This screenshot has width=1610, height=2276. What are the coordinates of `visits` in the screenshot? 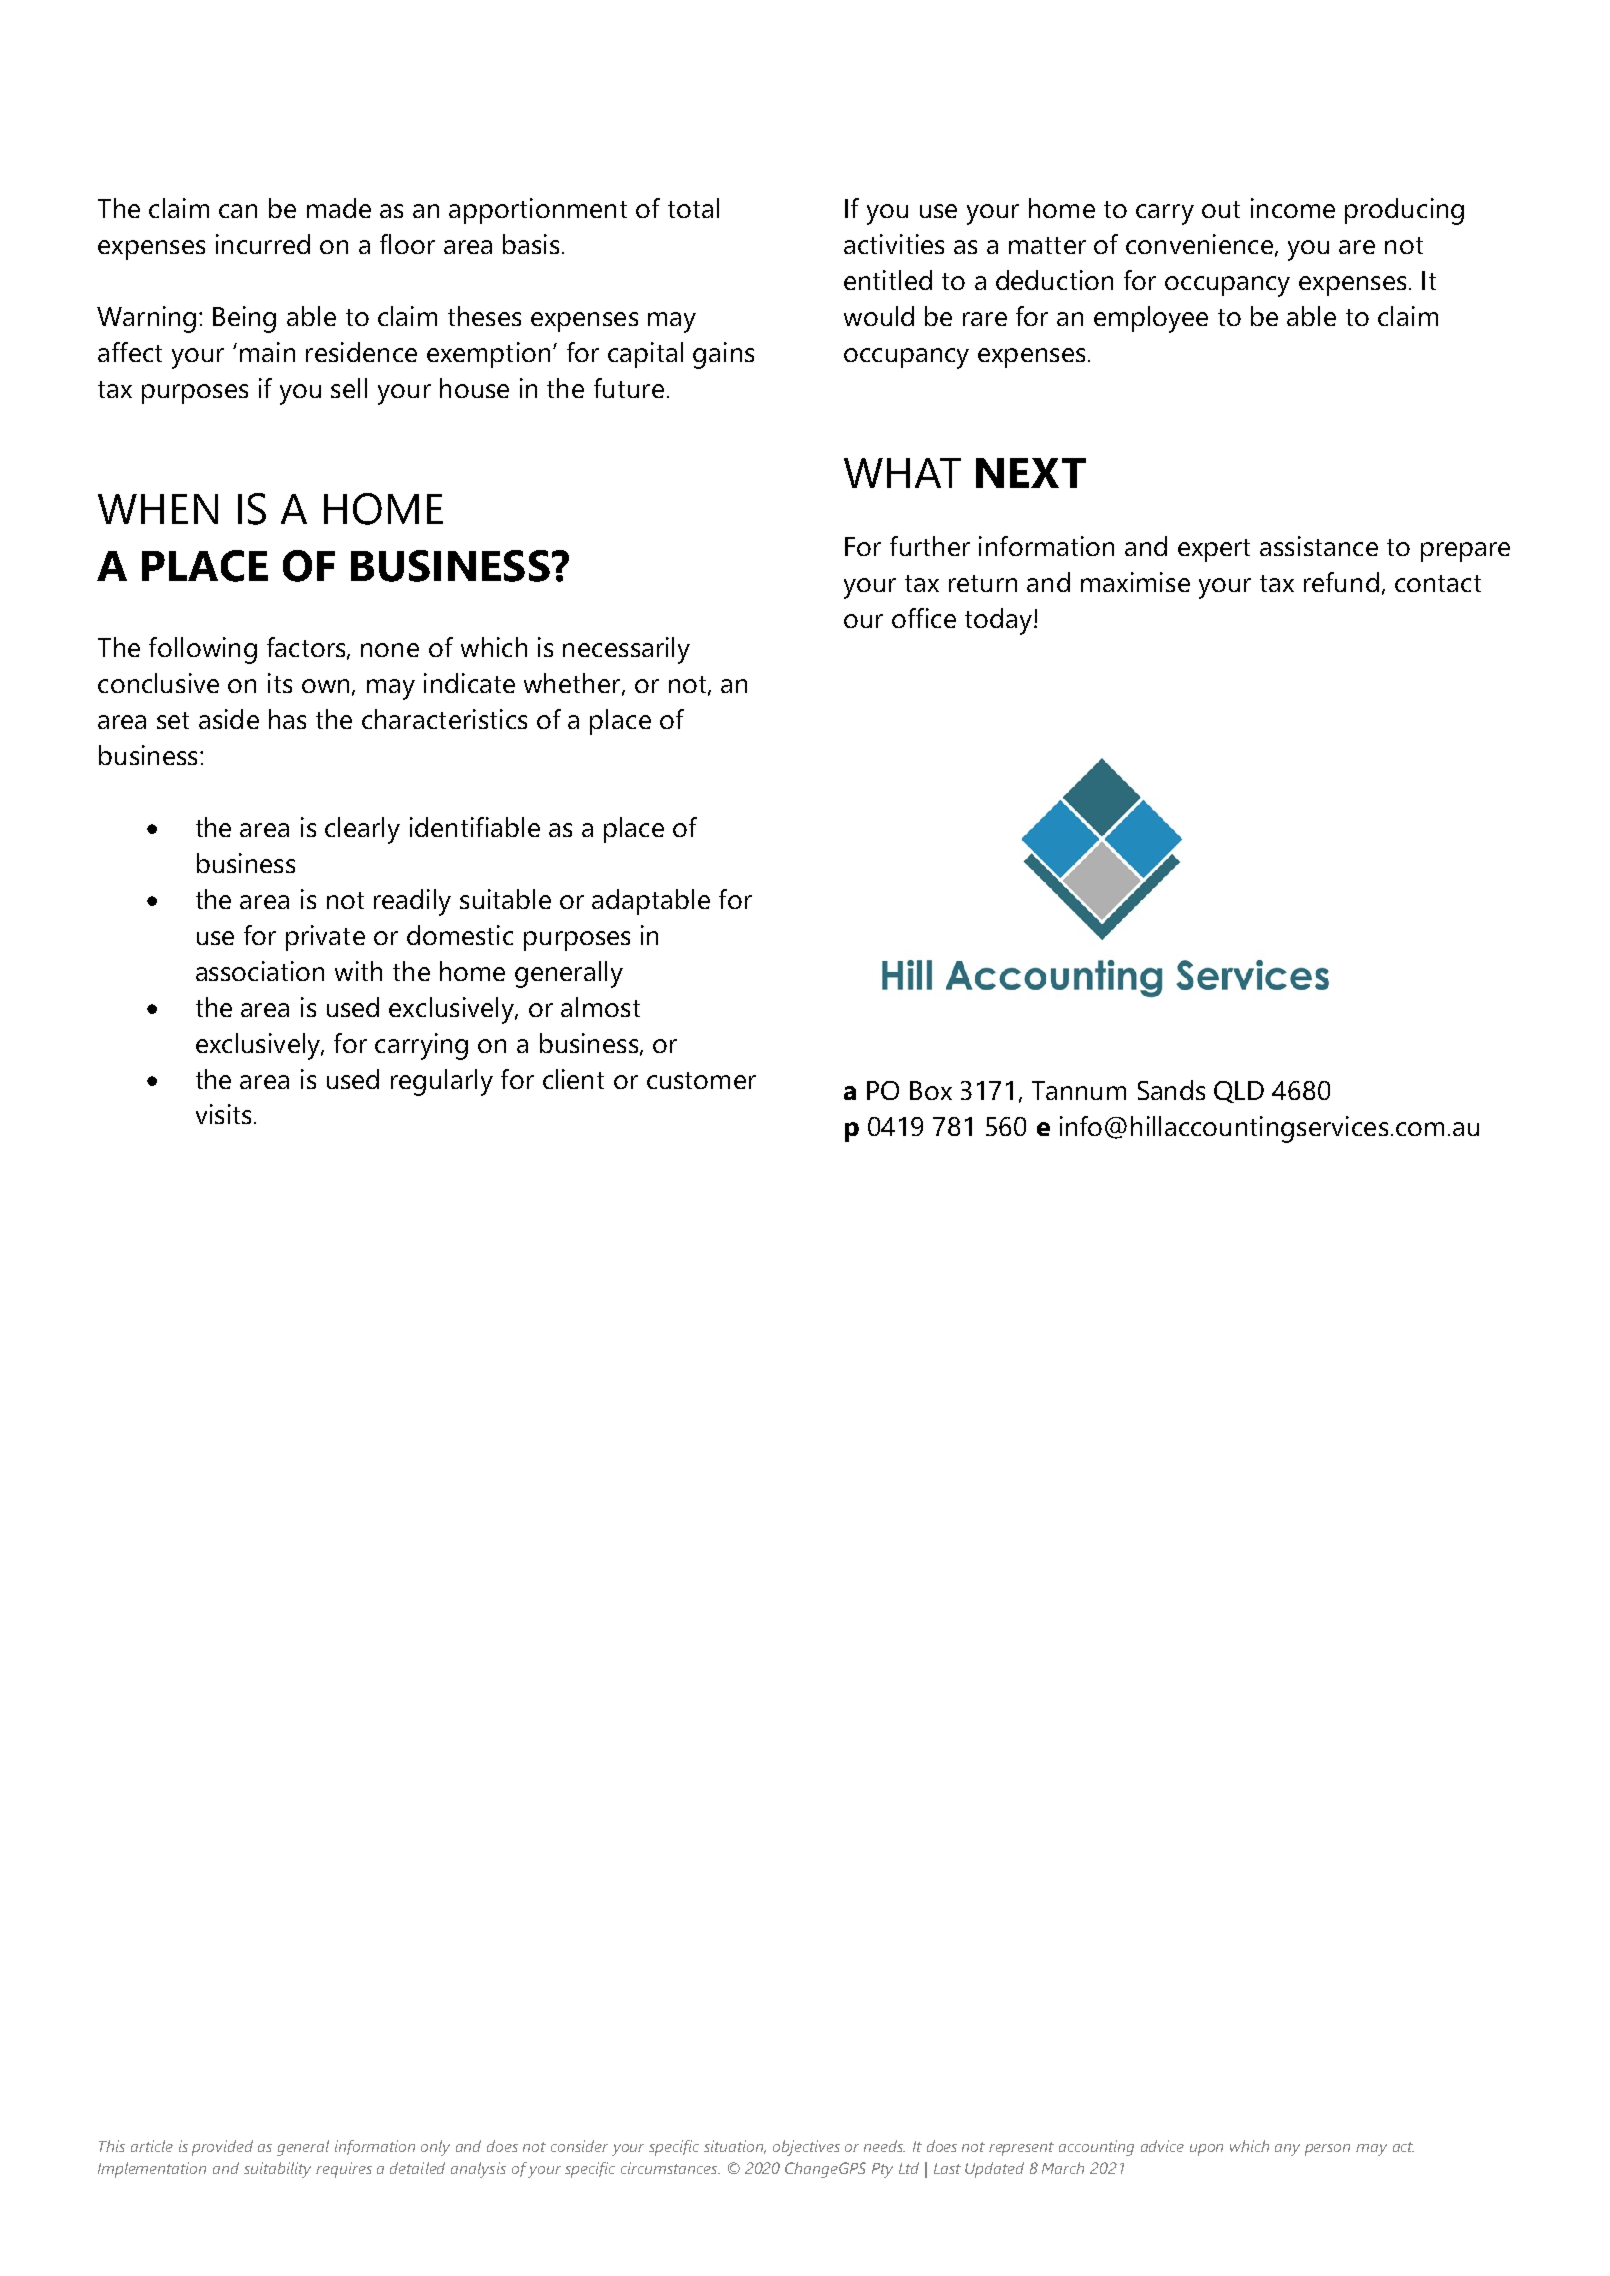 It's located at (223, 1114).
